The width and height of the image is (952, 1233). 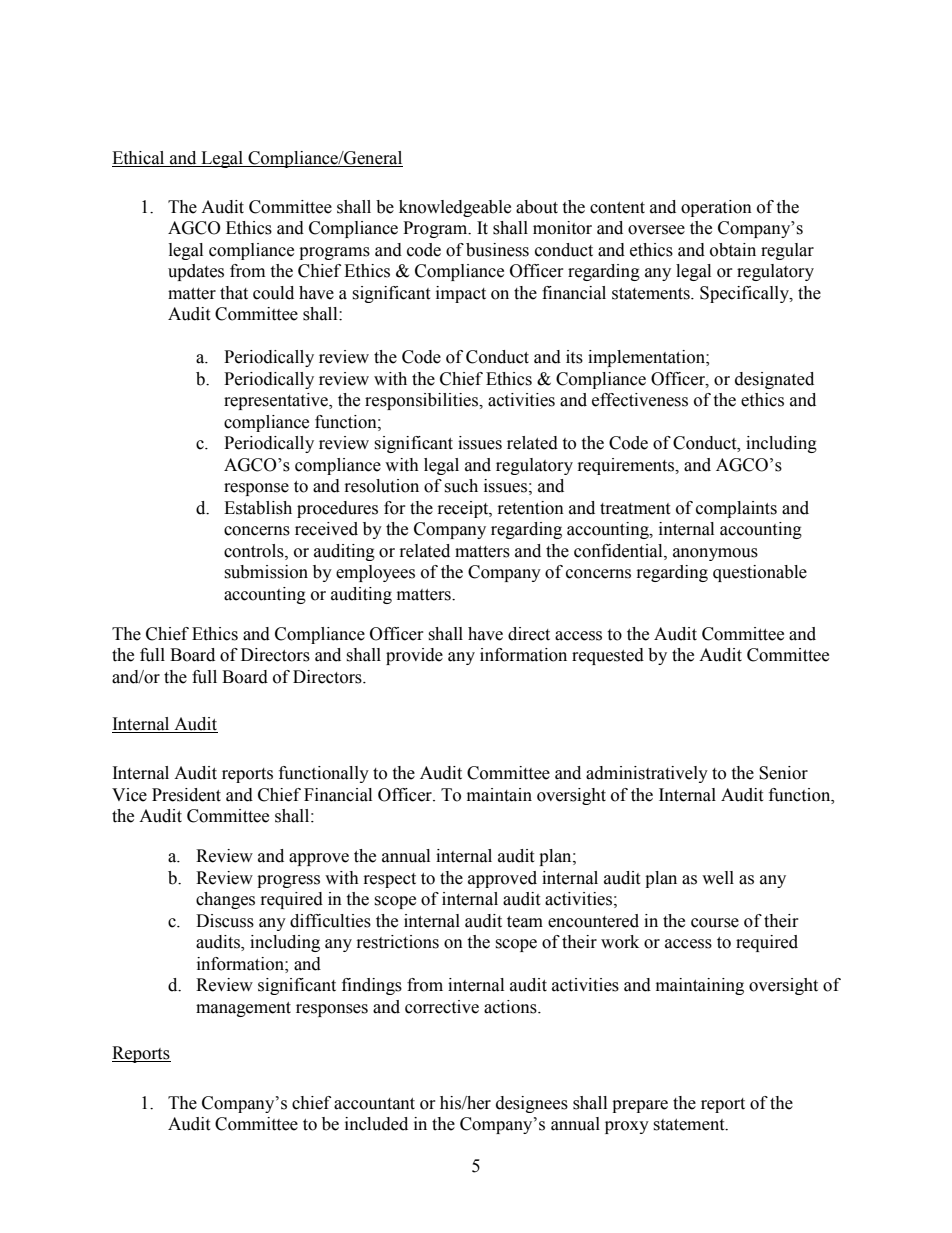 I want to click on knowledgeable, so click(x=455, y=208).
